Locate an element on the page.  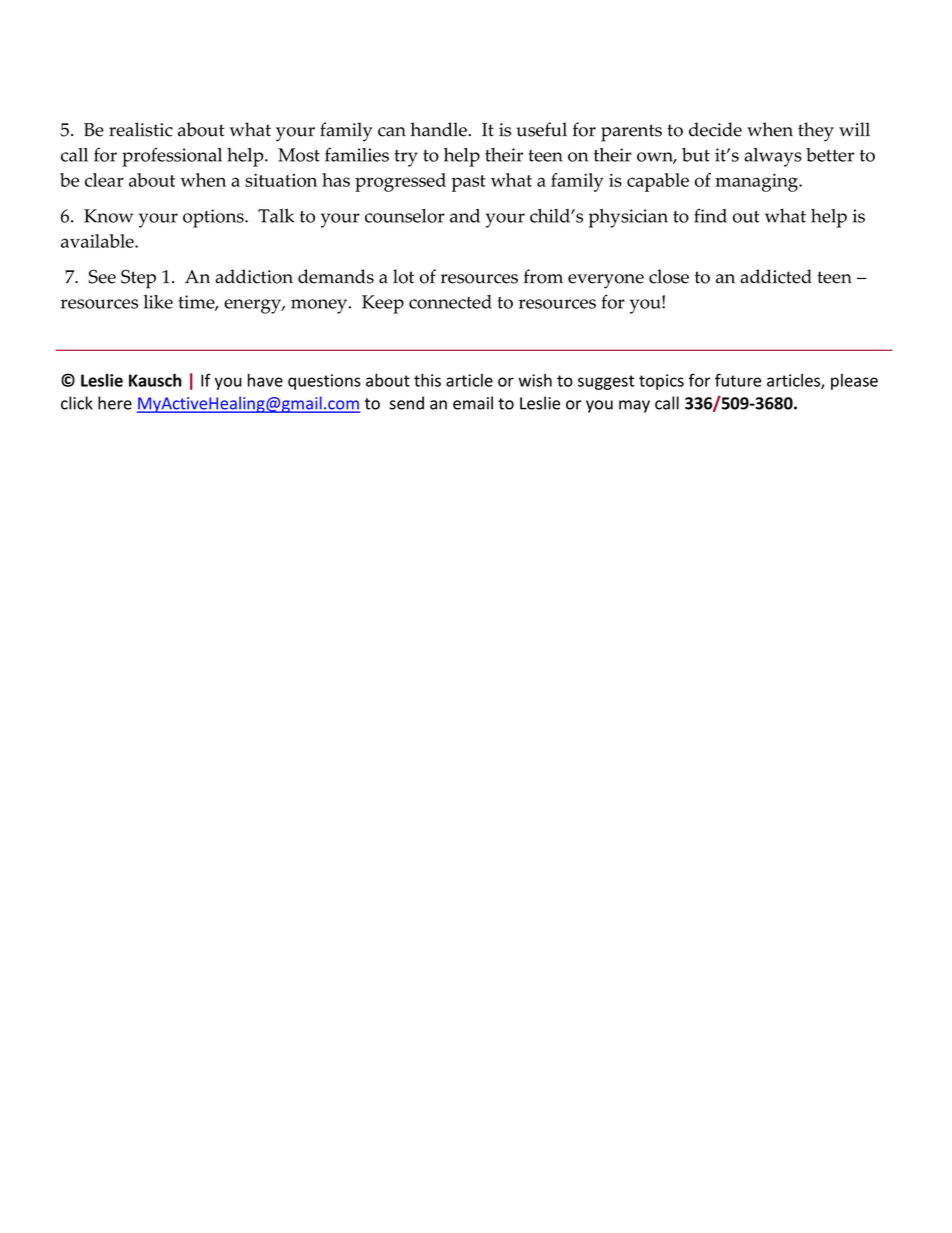
here is located at coordinates (115, 403).
